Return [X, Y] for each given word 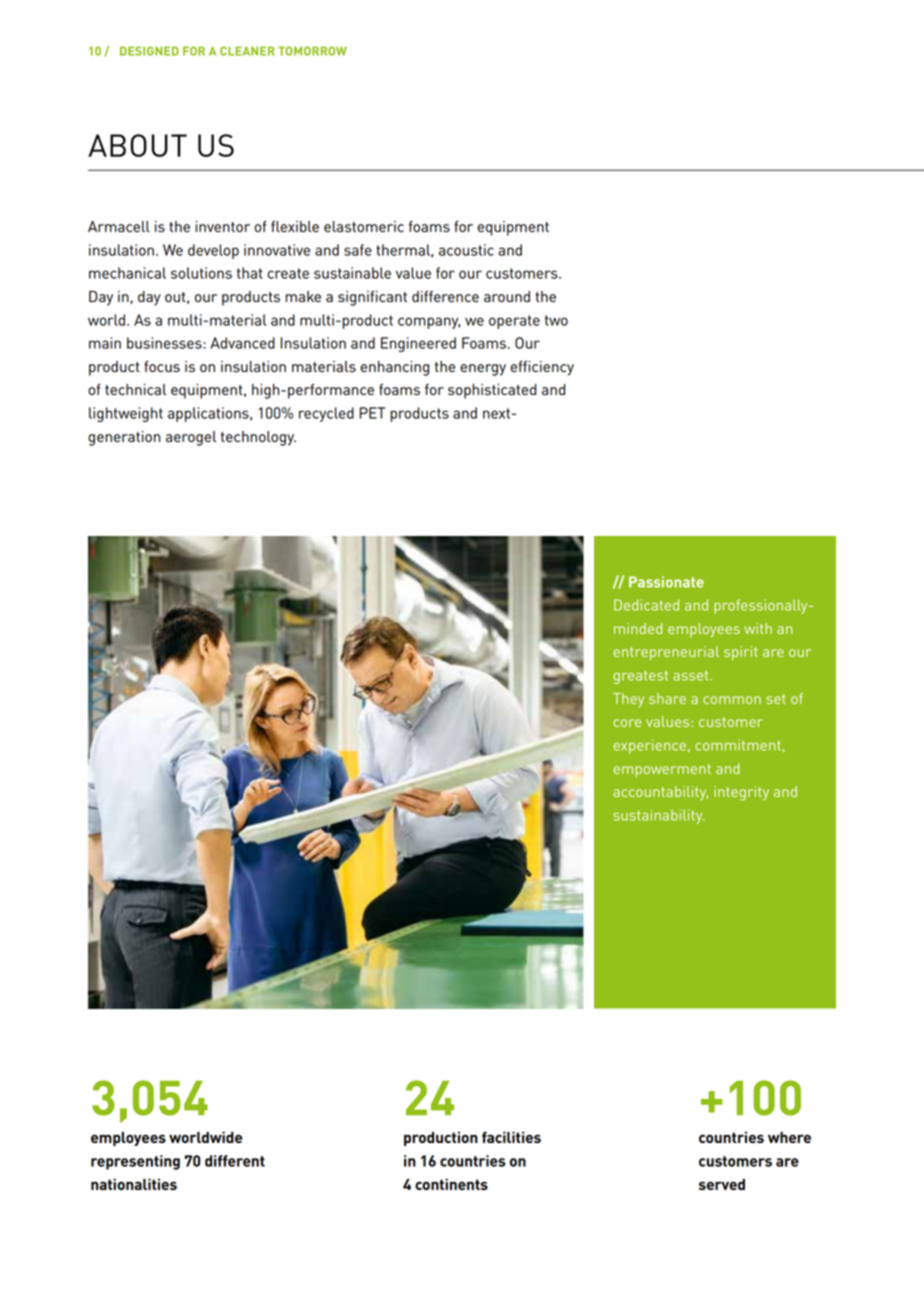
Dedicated [646, 605]
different [235, 1161]
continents [451, 1184]
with [758, 628]
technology [258, 438]
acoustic [466, 250]
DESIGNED [149, 51]
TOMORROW [312, 51]
